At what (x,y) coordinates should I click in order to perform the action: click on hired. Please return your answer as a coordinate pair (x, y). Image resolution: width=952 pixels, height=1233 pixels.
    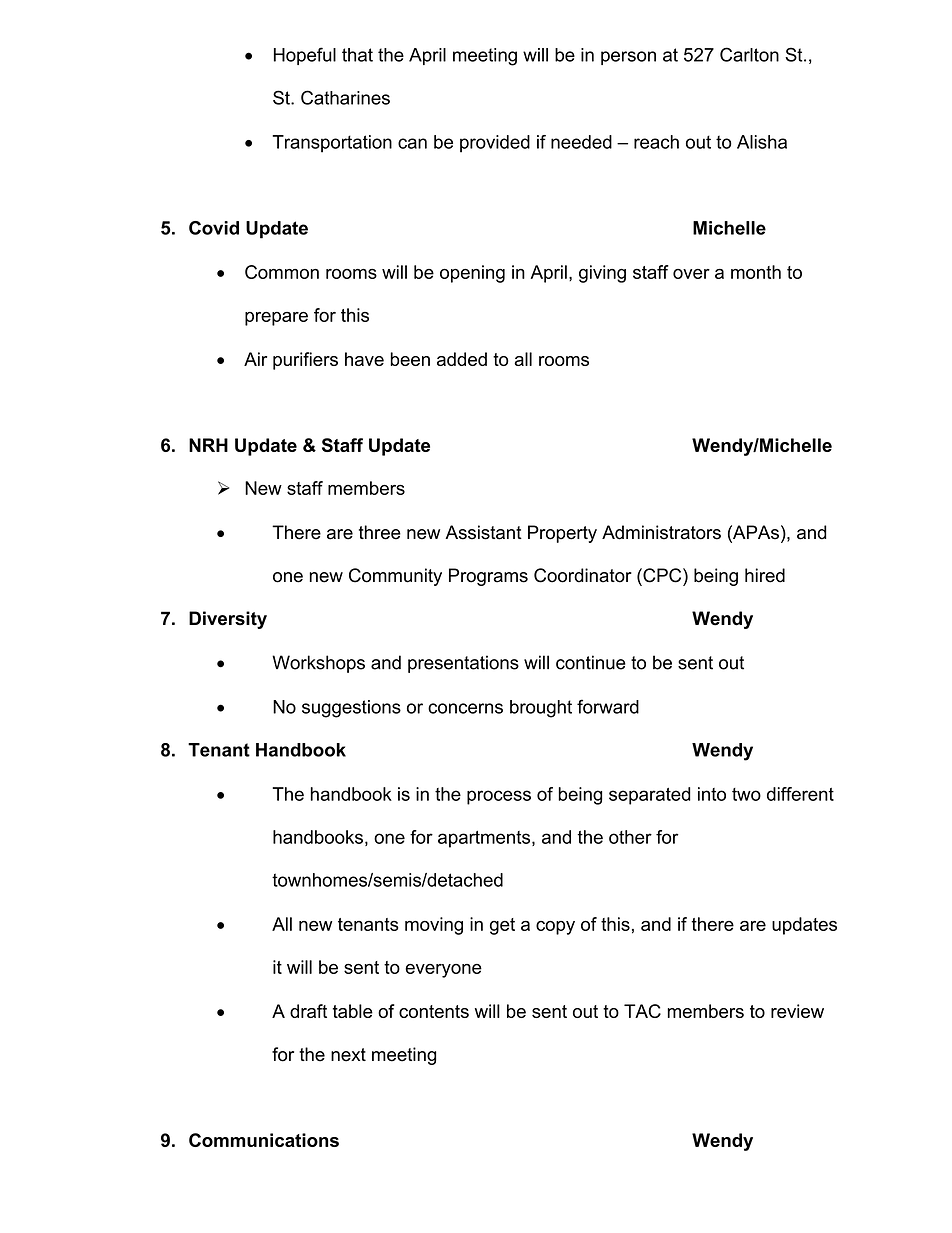
    Looking at the image, I should click on (765, 575).
